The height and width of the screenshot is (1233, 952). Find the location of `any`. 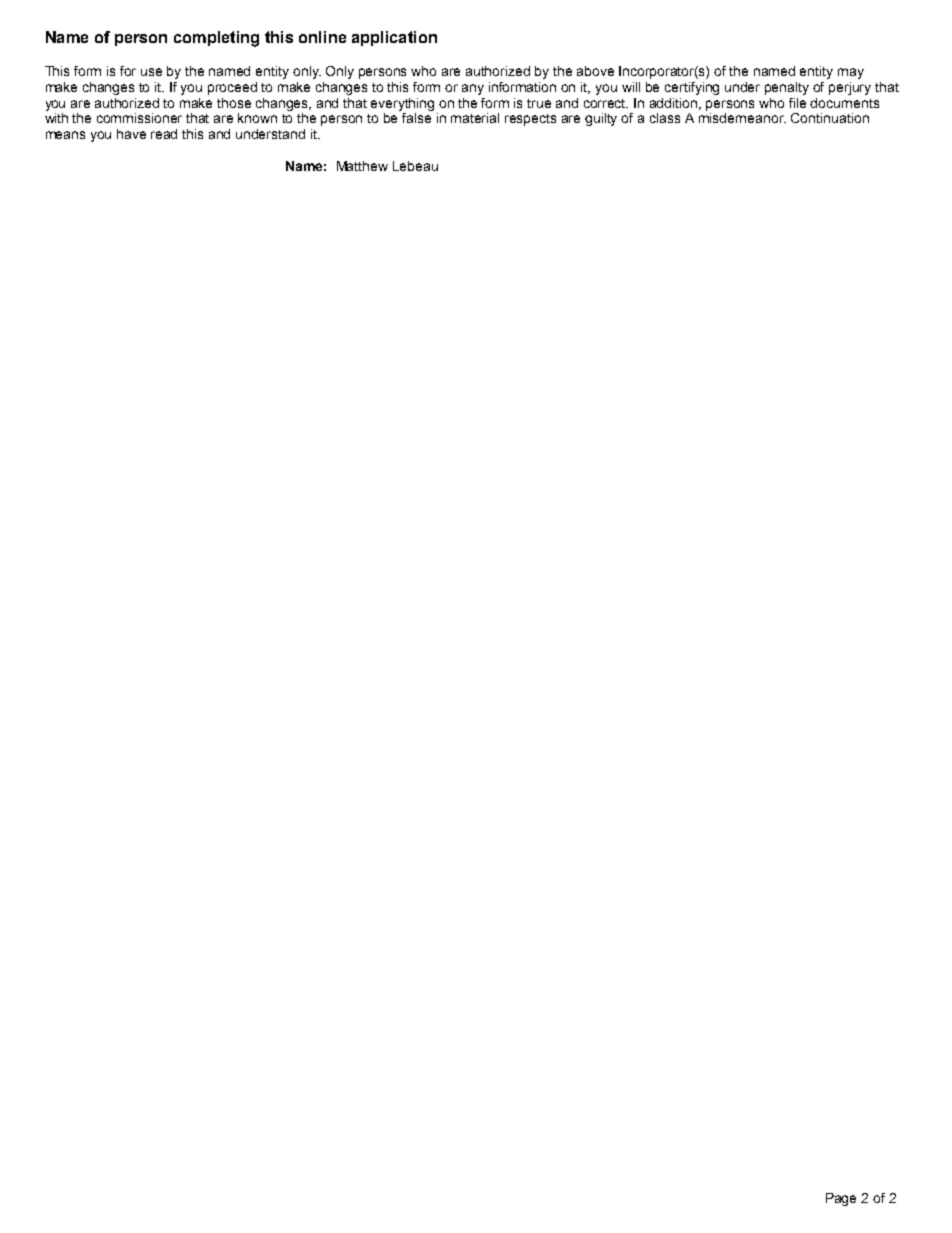

any is located at coordinates (473, 89).
